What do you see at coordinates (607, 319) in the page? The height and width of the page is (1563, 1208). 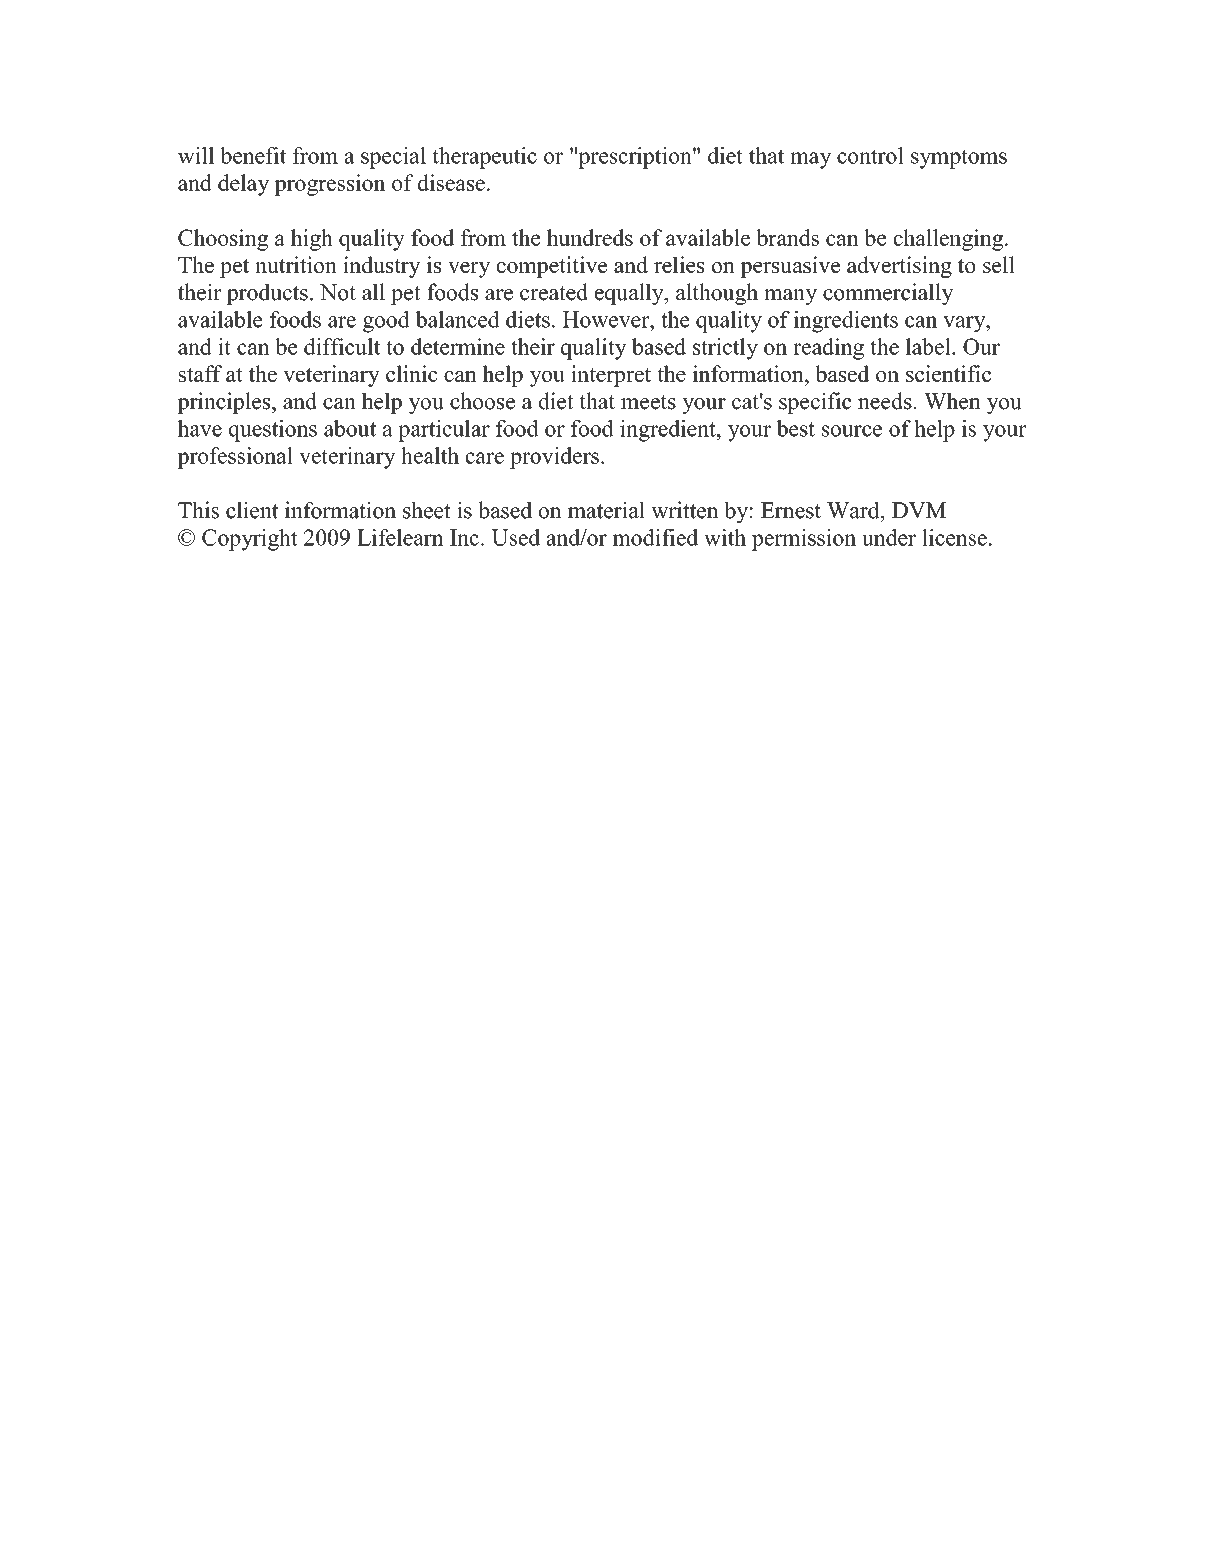 I see `However` at bounding box center [607, 319].
